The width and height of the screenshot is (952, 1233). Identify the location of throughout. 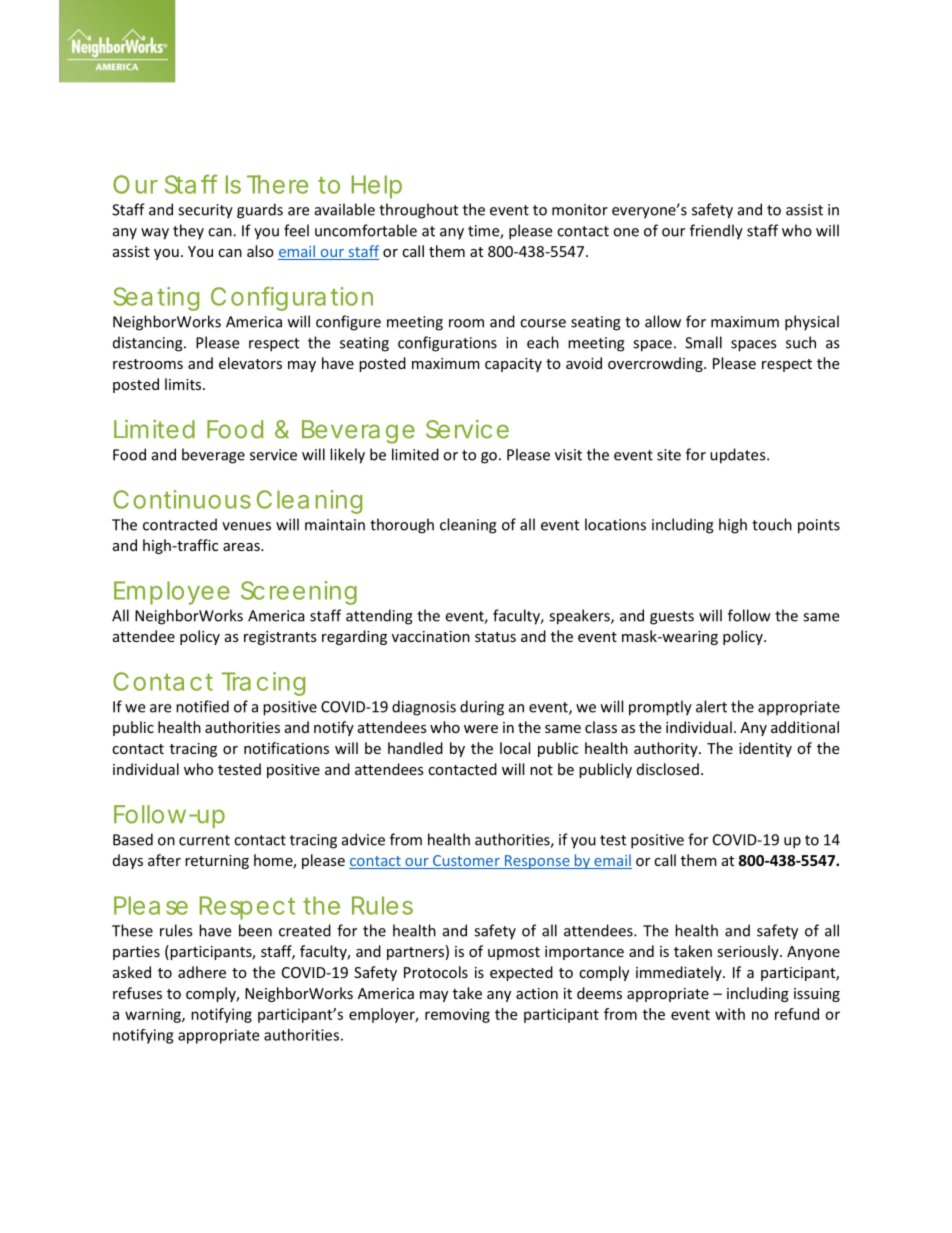
(418, 211).
